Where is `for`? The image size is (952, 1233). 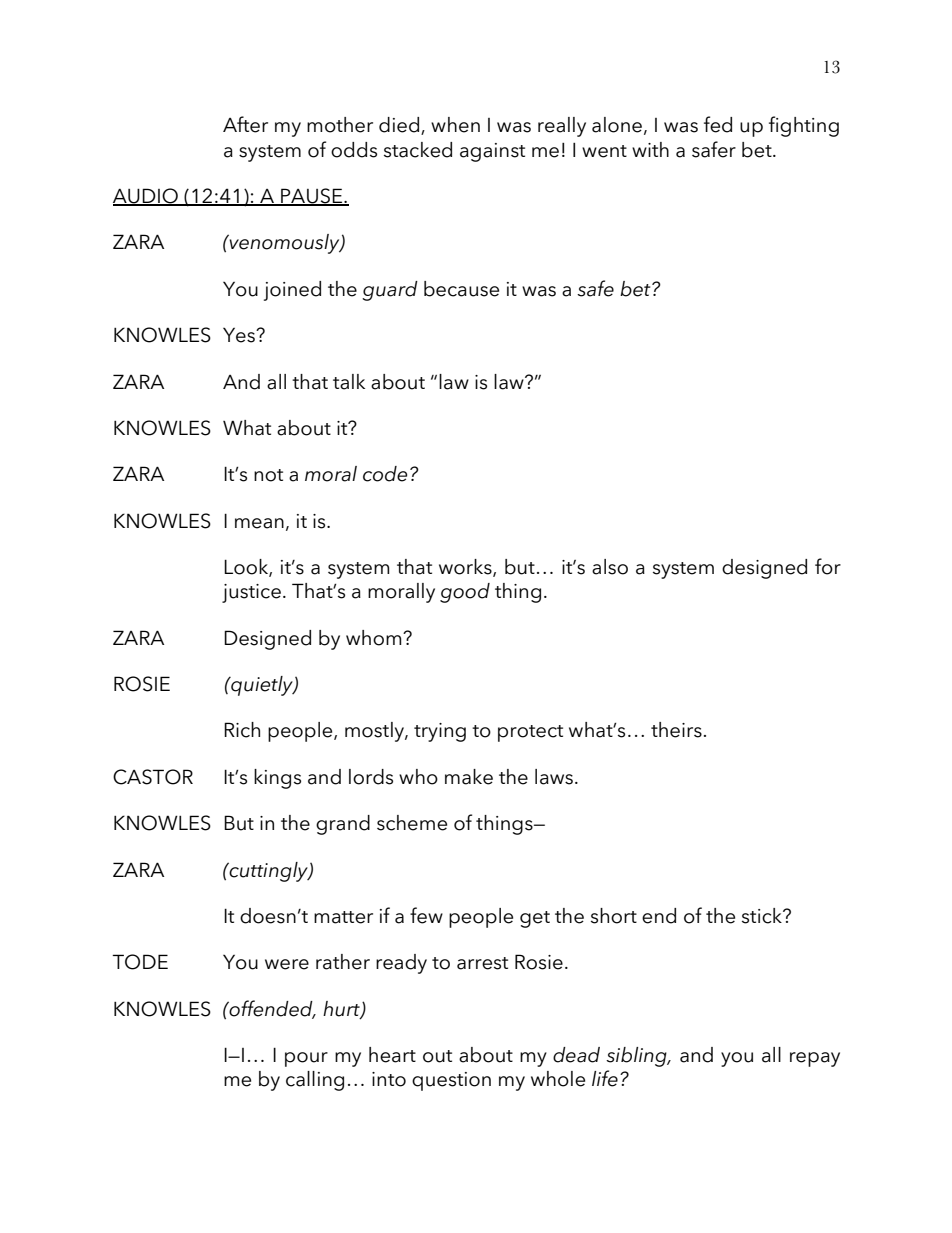 for is located at coordinates (828, 566).
